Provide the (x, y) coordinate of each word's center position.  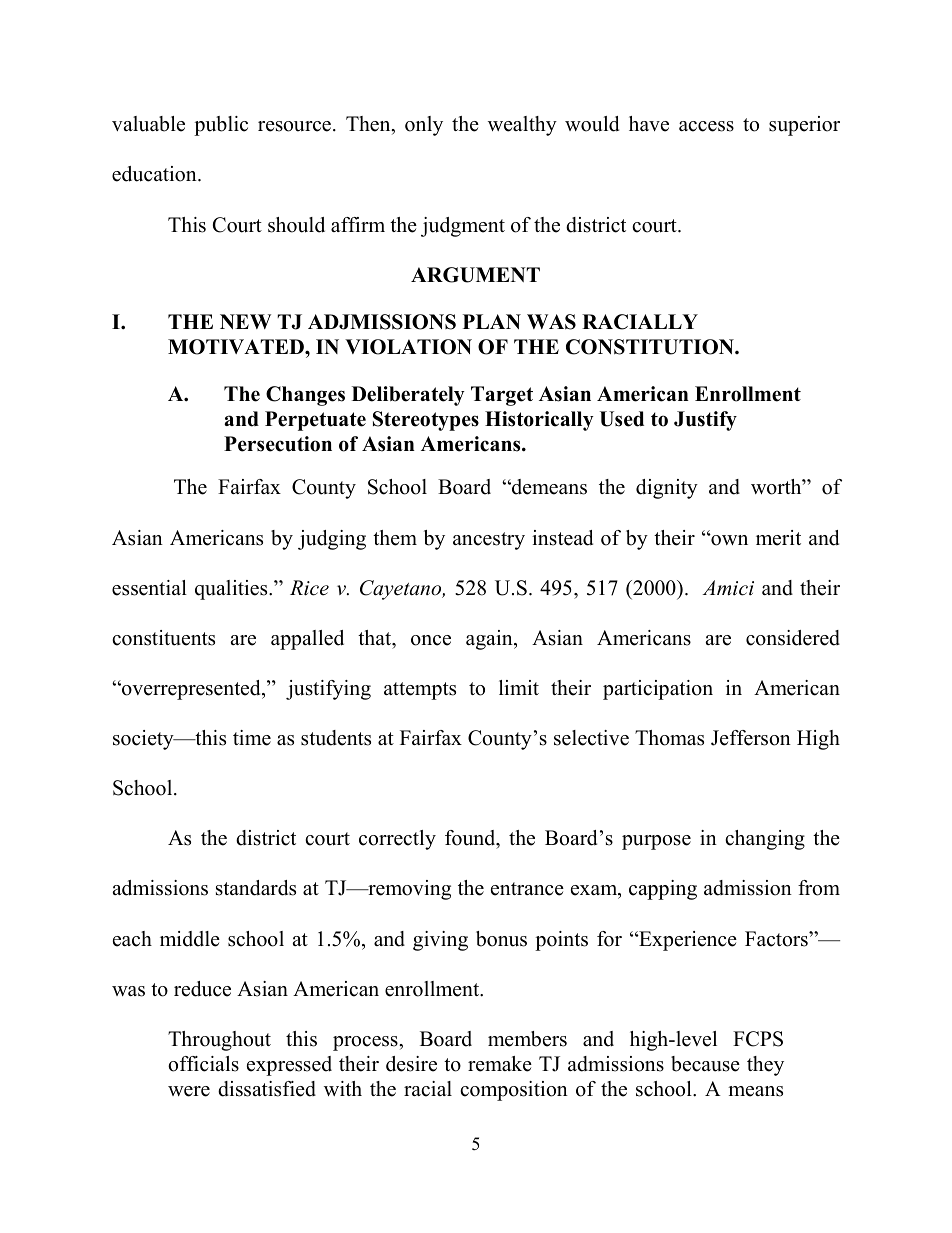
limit (519, 687)
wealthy (522, 126)
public (221, 126)
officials (203, 1064)
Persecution (278, 444)
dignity (667, 489)
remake (500, 1064)
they (765, 1066)
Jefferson (751, 738)
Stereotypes (426, 421)
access (706, 126)
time (252, 738)
